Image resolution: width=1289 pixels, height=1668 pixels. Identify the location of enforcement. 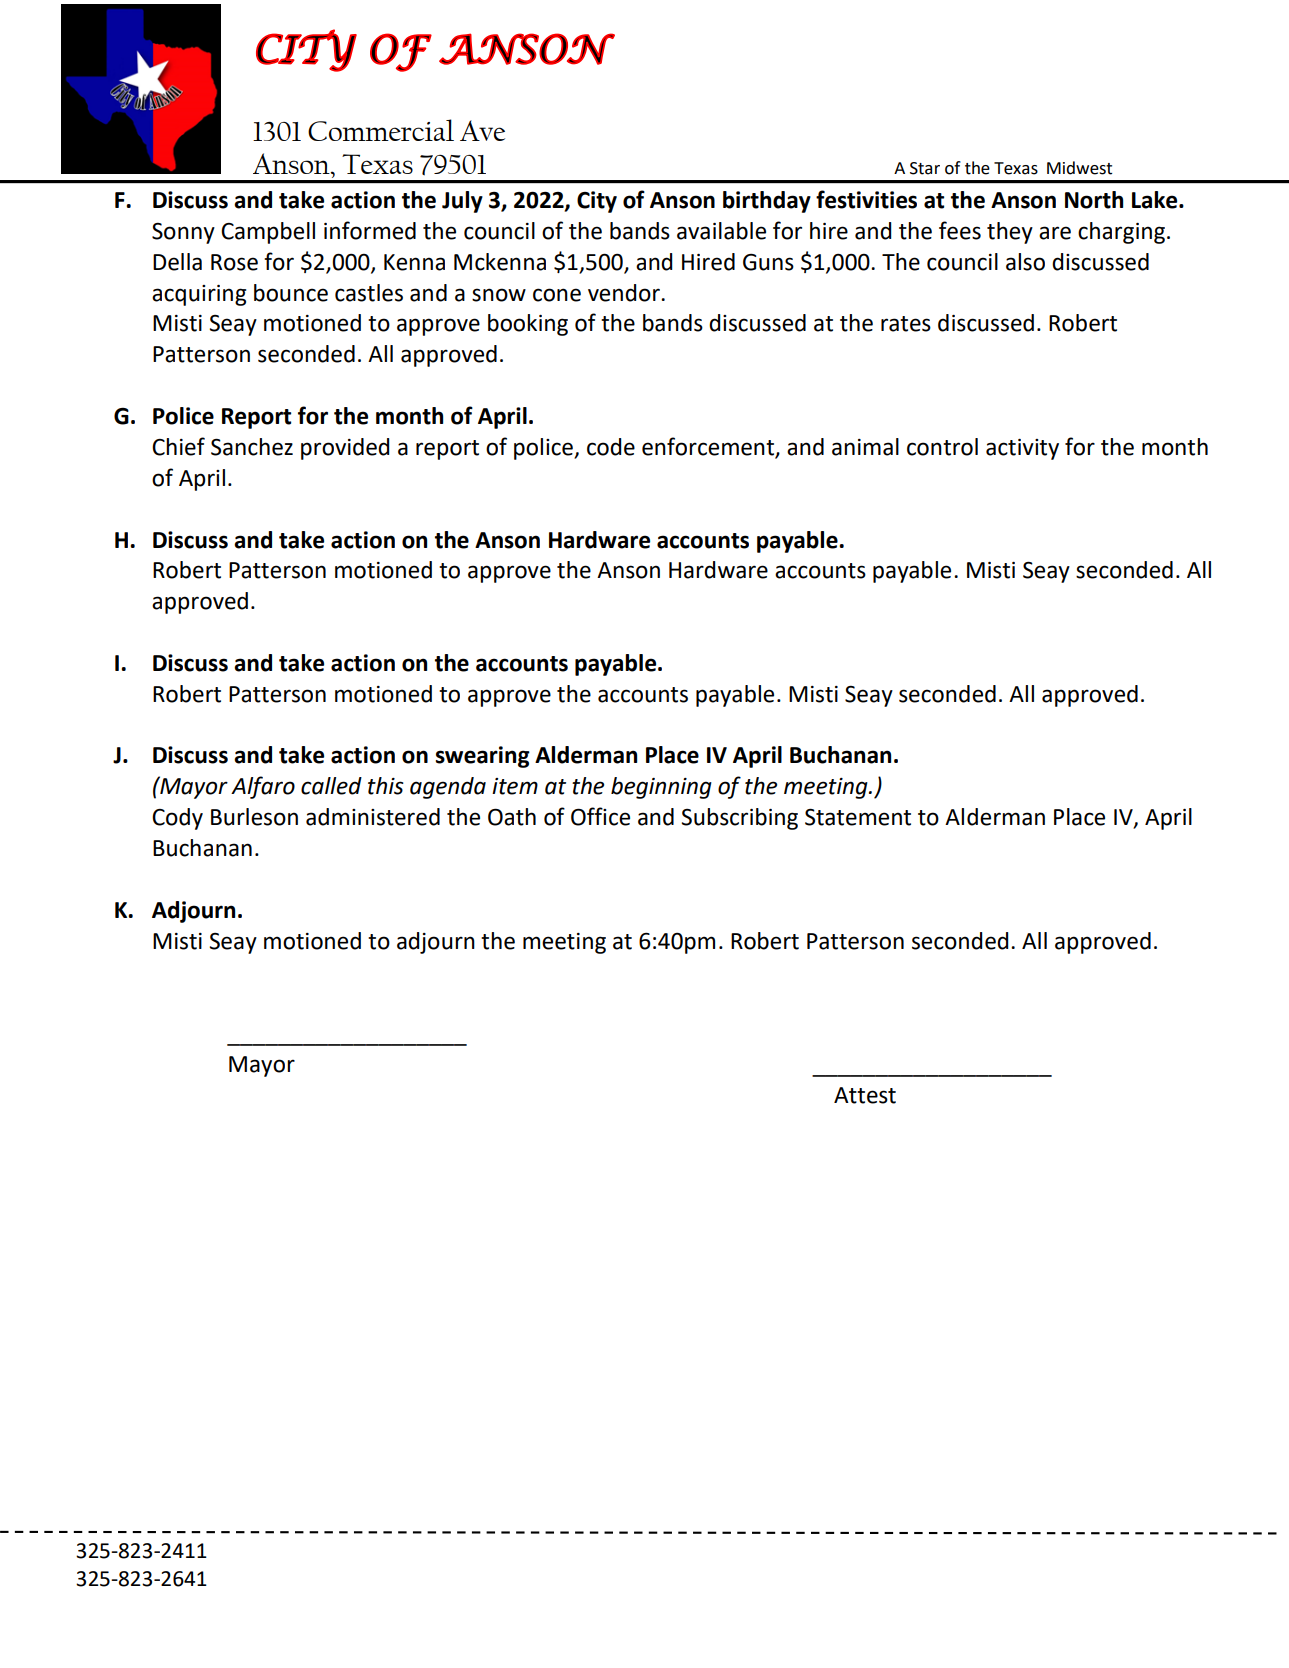
(709, 447).
